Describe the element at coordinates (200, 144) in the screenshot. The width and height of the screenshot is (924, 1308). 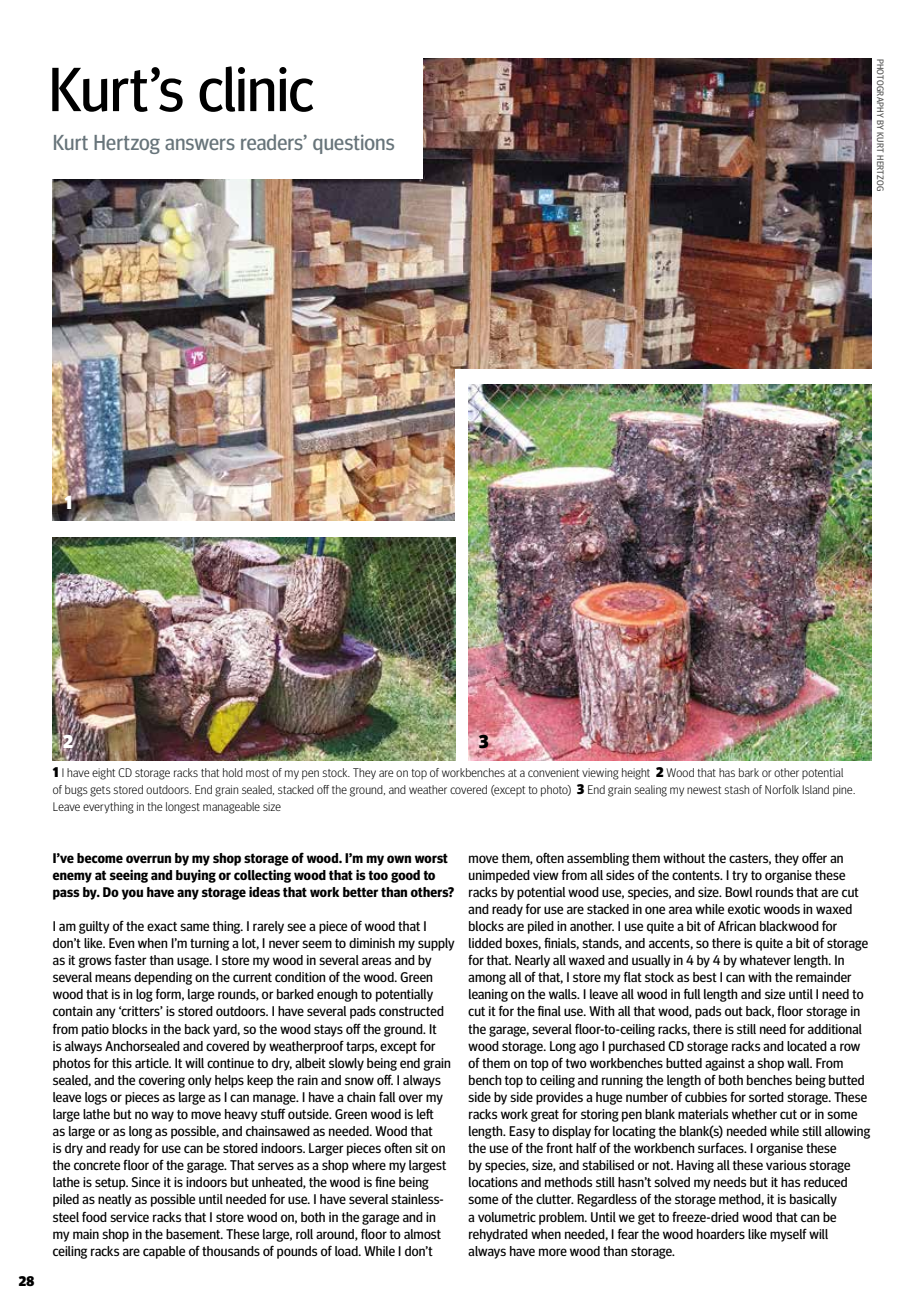
I see `answers` at that location.
